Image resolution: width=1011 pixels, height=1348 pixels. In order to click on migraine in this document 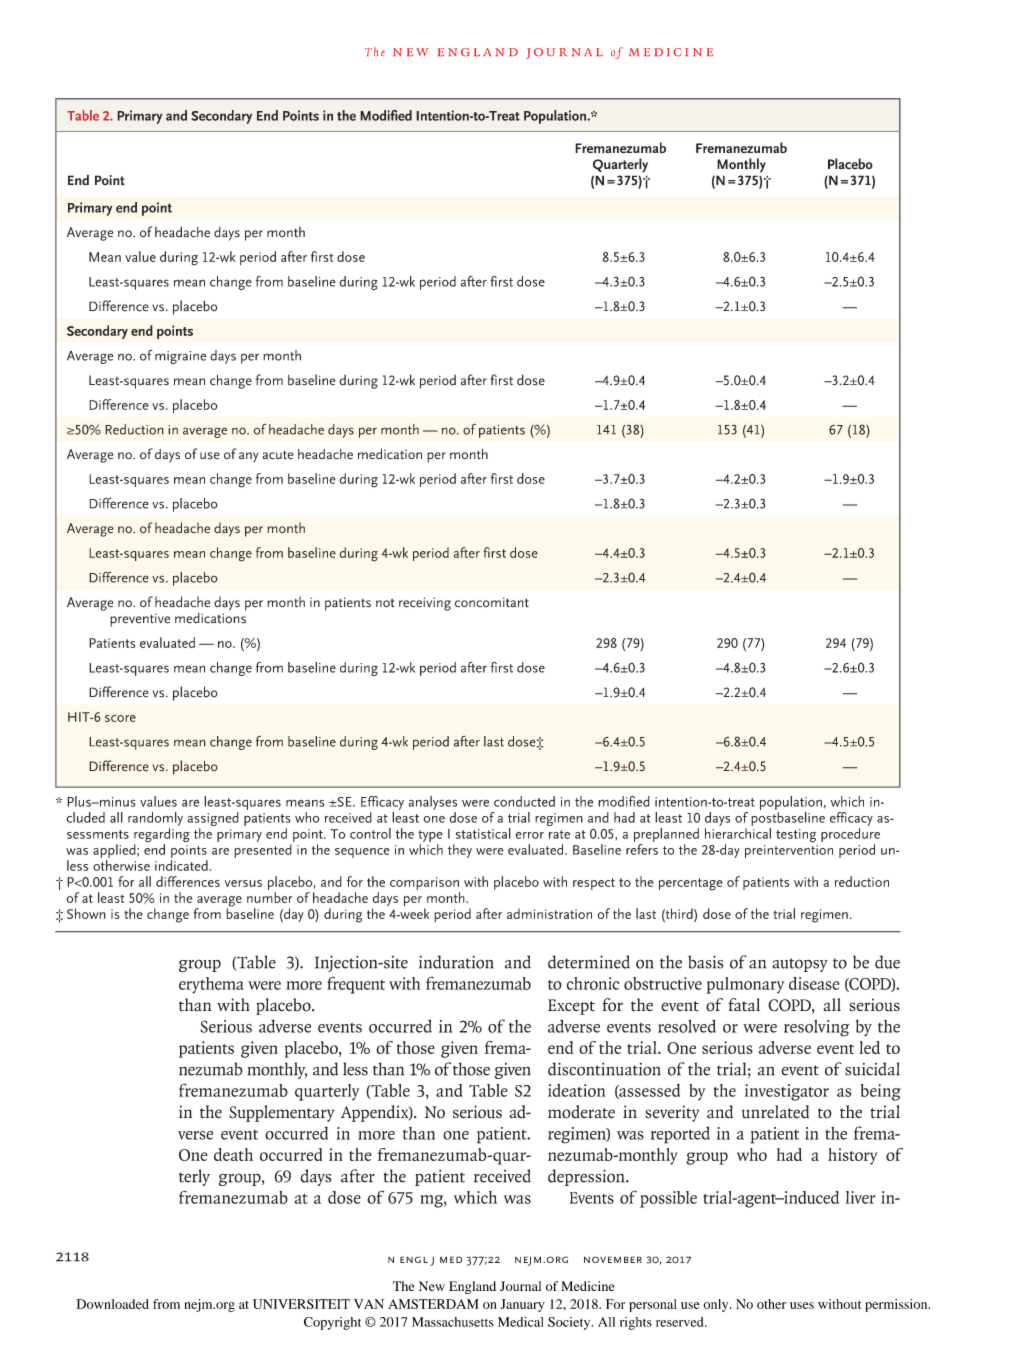, I will do `click(181, 357)`.
